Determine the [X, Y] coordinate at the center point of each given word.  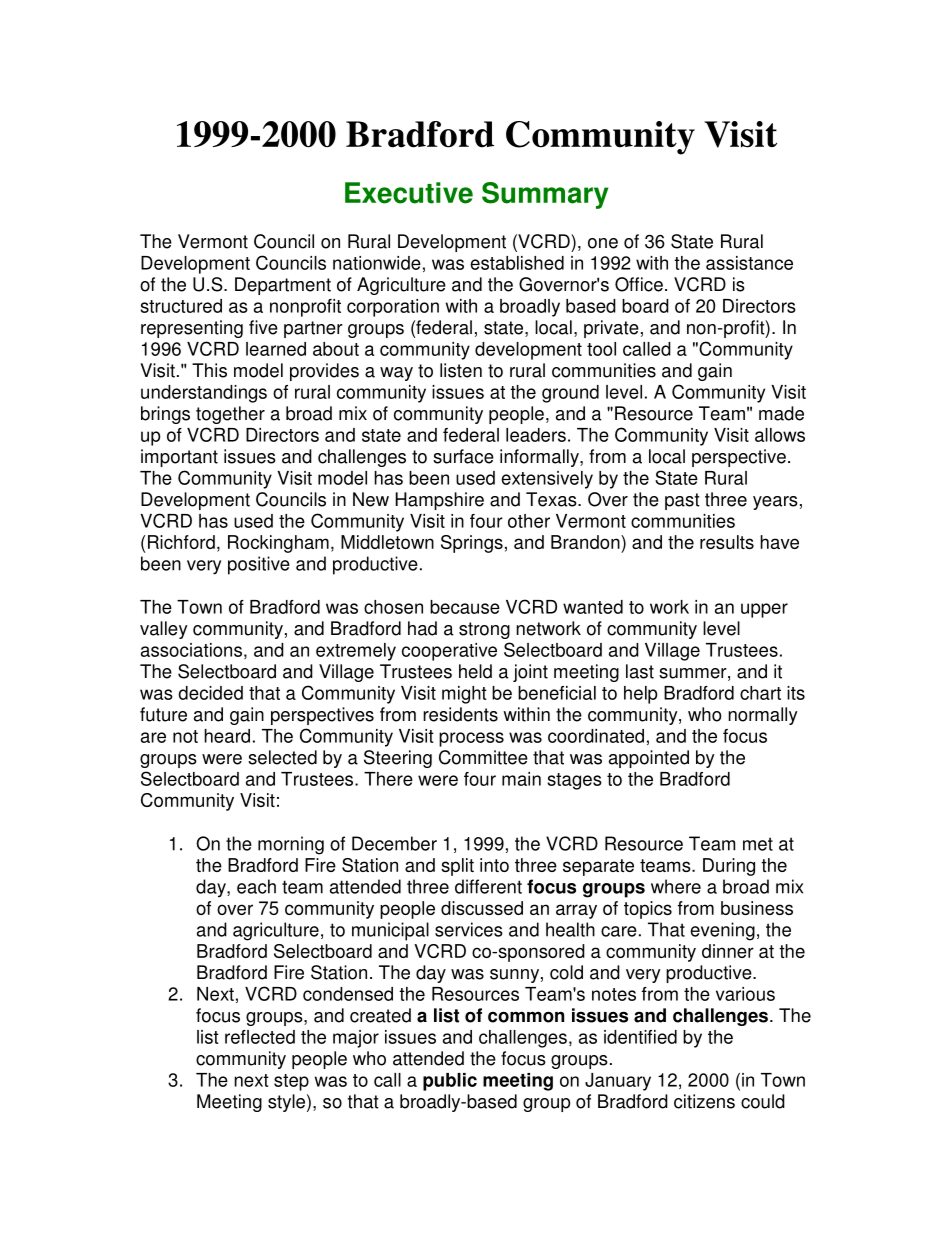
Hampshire [439, 501]
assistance [749, 263]
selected [282, 757]
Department [283, 286]
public [450, 1082]
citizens [704, 1101]
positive [259, 565]
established [517, 263]
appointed [649, 759]
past [682, 501]
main [521, 779]
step [291, 1082]
